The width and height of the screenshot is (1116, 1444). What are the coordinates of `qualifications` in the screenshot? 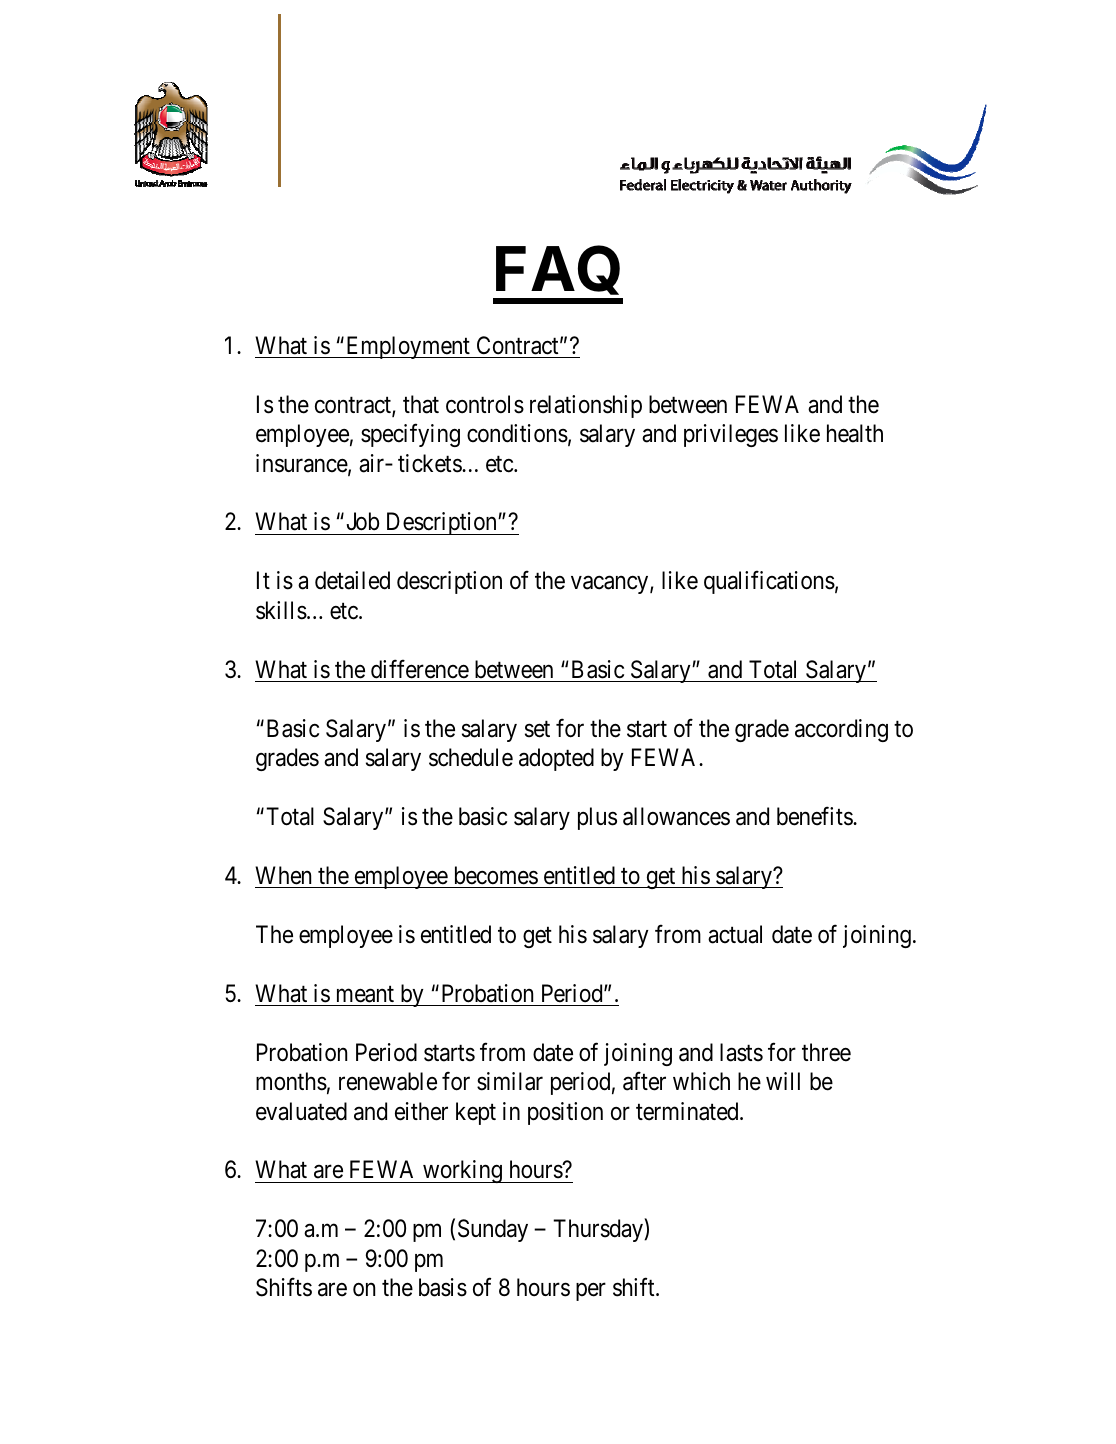 It's located at (769, 582).
